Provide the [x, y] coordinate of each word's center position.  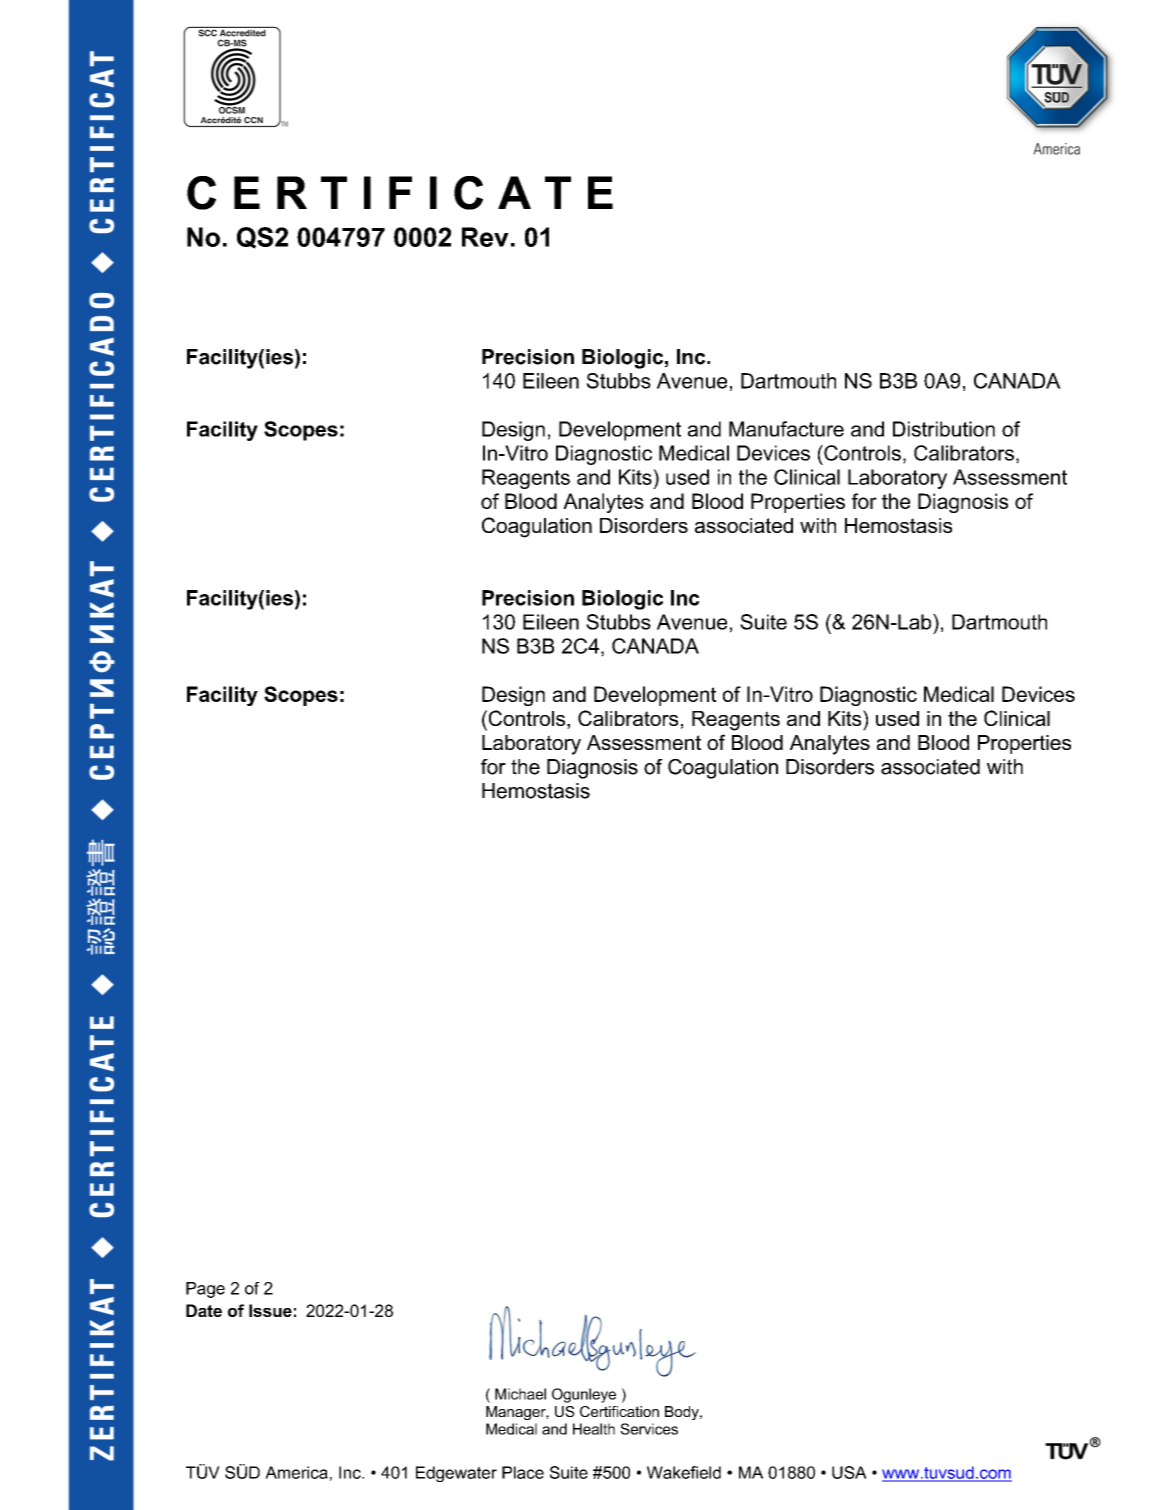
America [296, 1472]
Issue [270, 1310]
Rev [485, 237]
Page [205, 1290]
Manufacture [786, 429]
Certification [619, 1411]
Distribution [944, 429]
